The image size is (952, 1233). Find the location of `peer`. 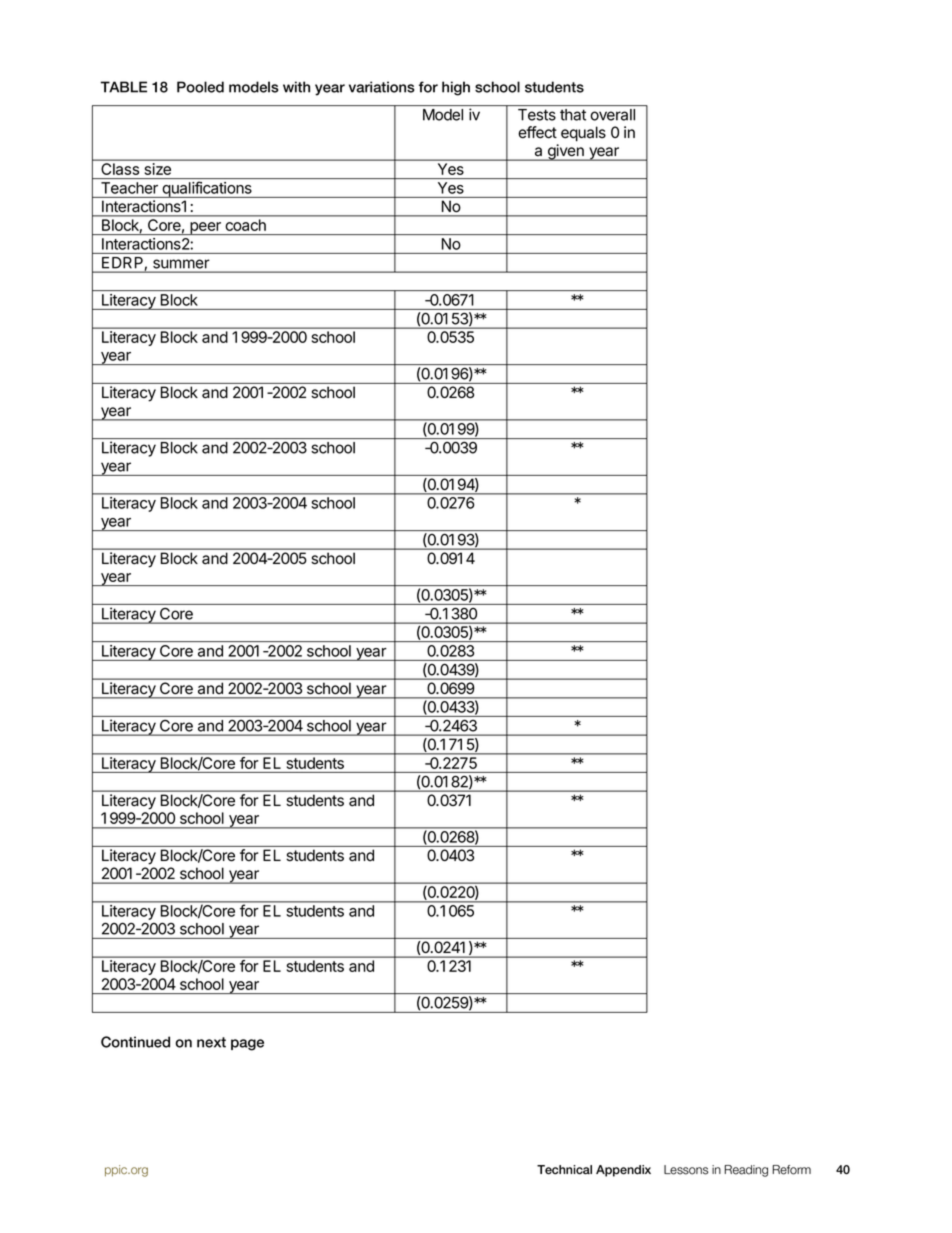

peer is located at coordinates (205, 228).
